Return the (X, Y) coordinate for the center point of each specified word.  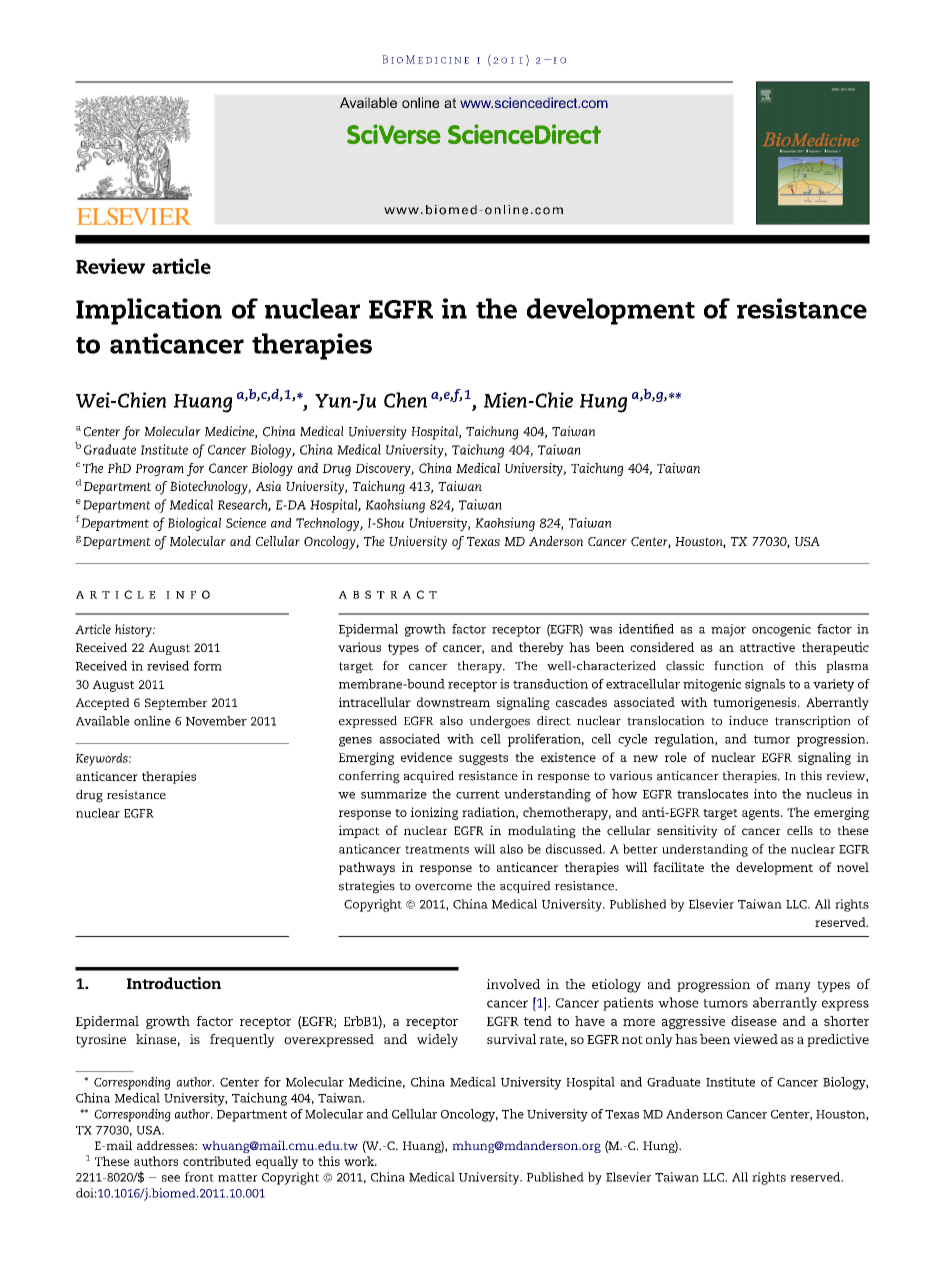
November (216, 721)
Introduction (174, 983)
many (793, 987)
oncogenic (781, 630)
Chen (405, 400)
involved (513, 984)
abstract (387, 594)
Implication (149, 311)
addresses (166, 1145)
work (360, 1161)
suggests (483, 759)
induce (748, 721)
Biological (194, 524)
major (728, 630)
